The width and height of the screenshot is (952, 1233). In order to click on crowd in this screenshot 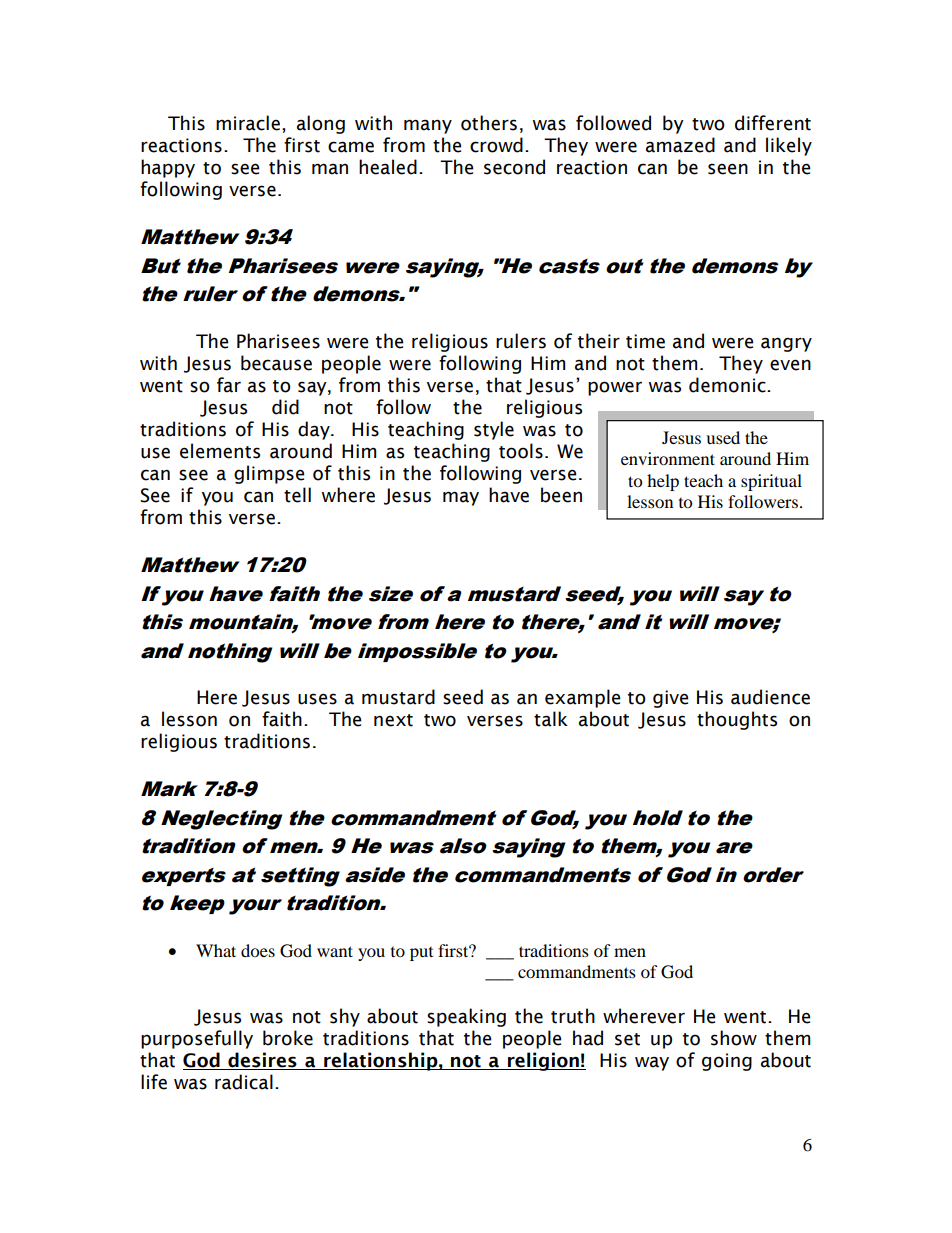, I will do `click(496, 145)`.
